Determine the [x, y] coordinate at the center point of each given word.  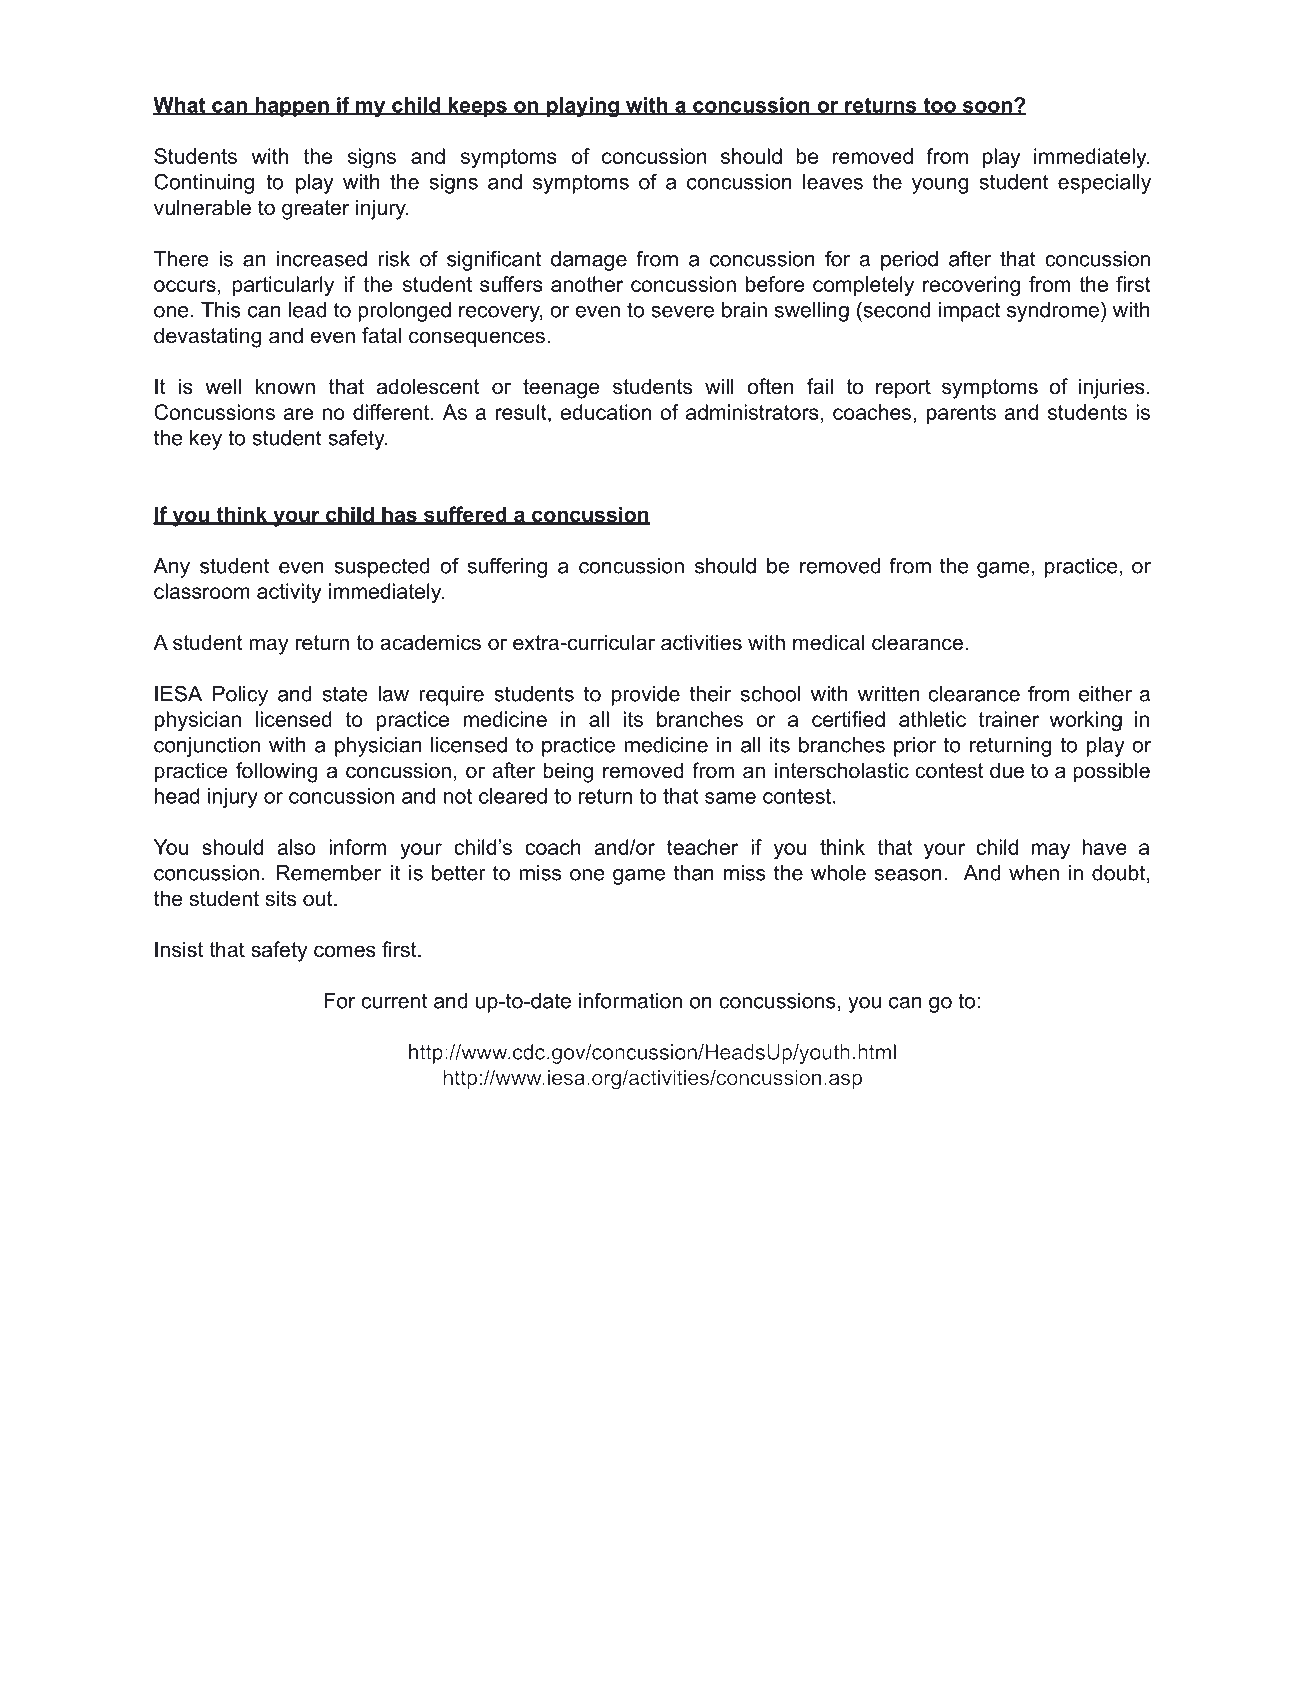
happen [292, 107]
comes [345, 951]
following [276, 772]
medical [828, 642]
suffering [507, 567]
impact [969, 312]
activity [289, 593]
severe [682, 312]
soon [987, 108]
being [568, 772]
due [1007, 770]
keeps [477, 107]
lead [307, 310]
